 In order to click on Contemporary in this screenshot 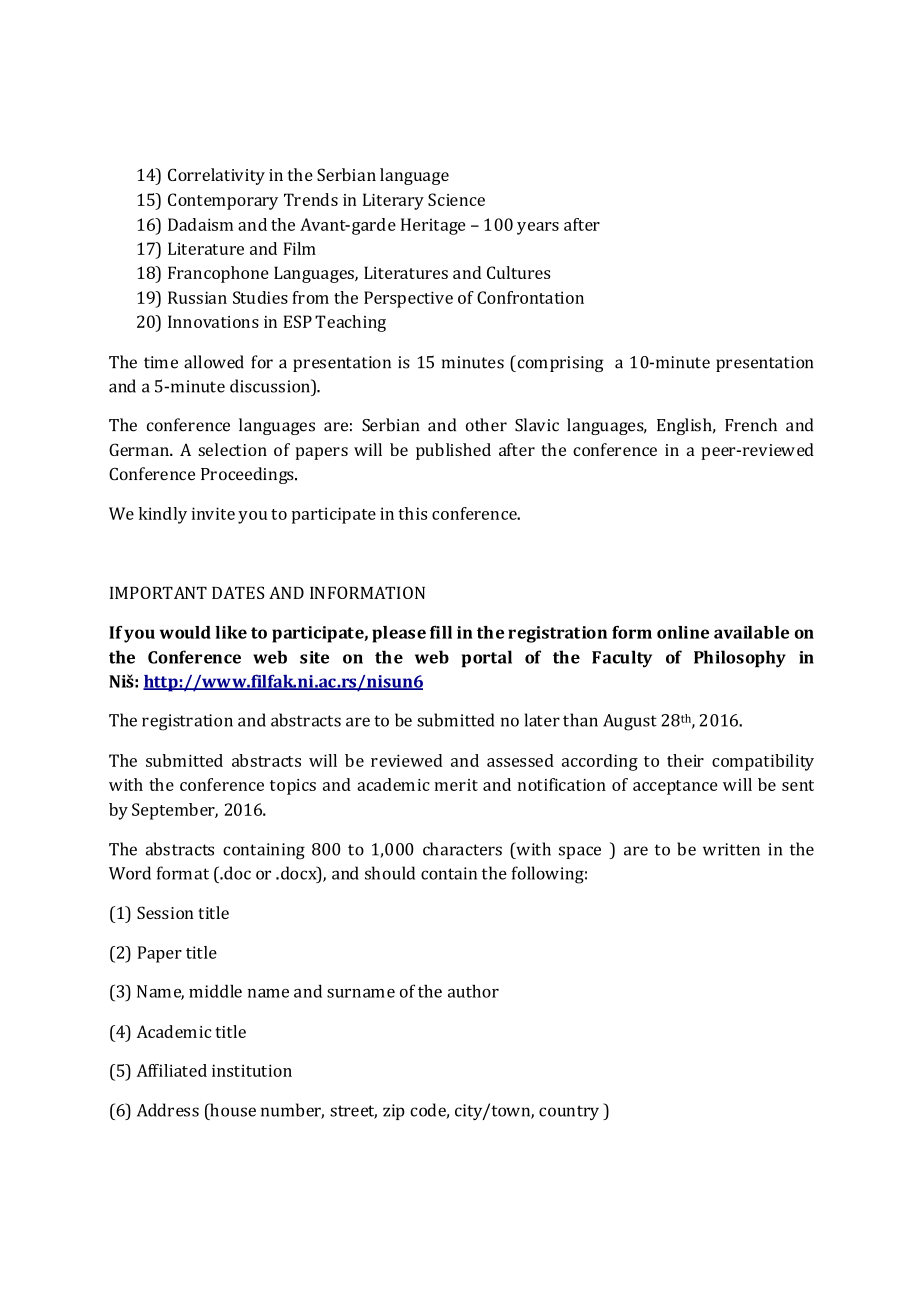, I will do `click(223, 201)`.
